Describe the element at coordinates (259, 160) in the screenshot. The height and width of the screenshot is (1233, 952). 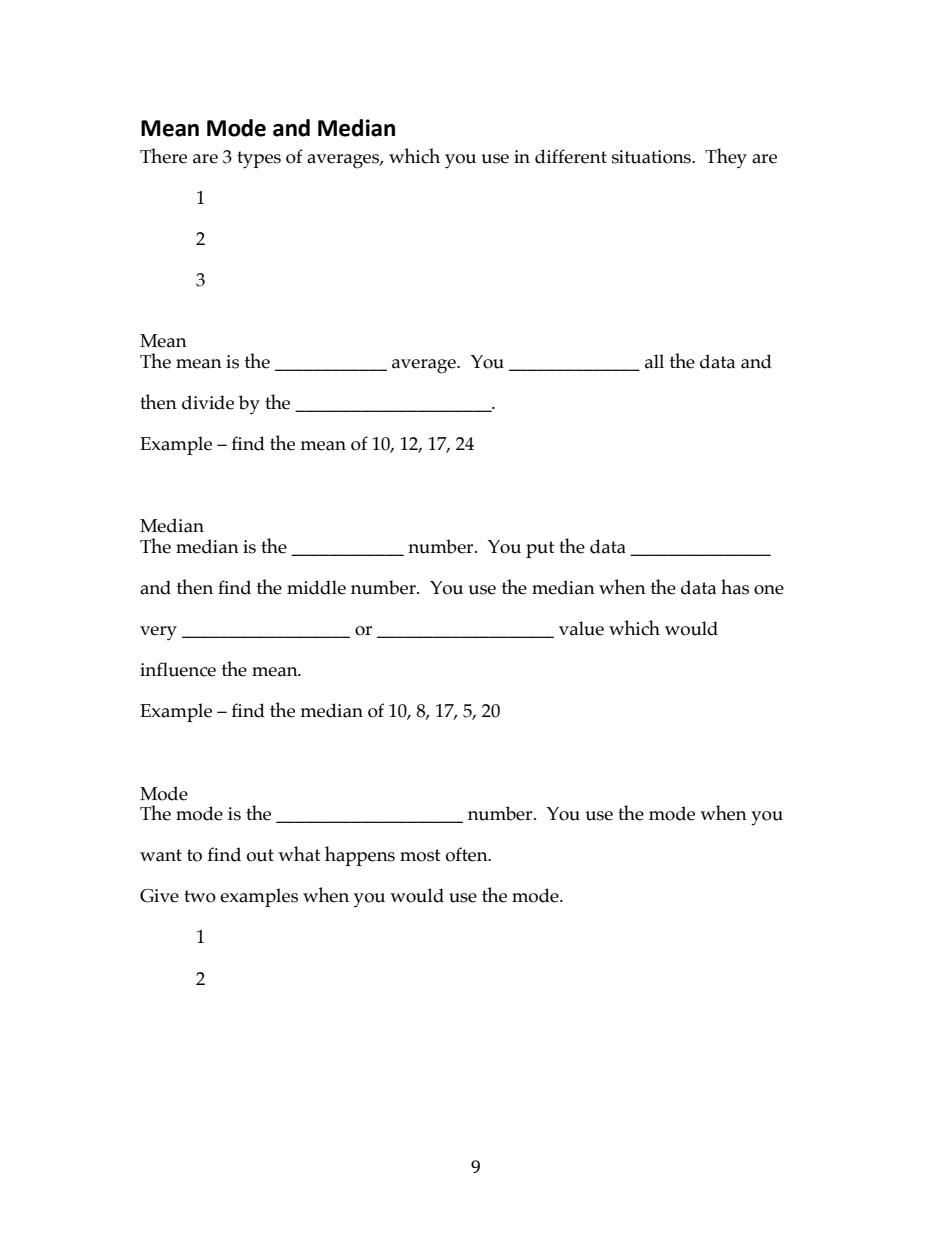
I see `types` at that location.
